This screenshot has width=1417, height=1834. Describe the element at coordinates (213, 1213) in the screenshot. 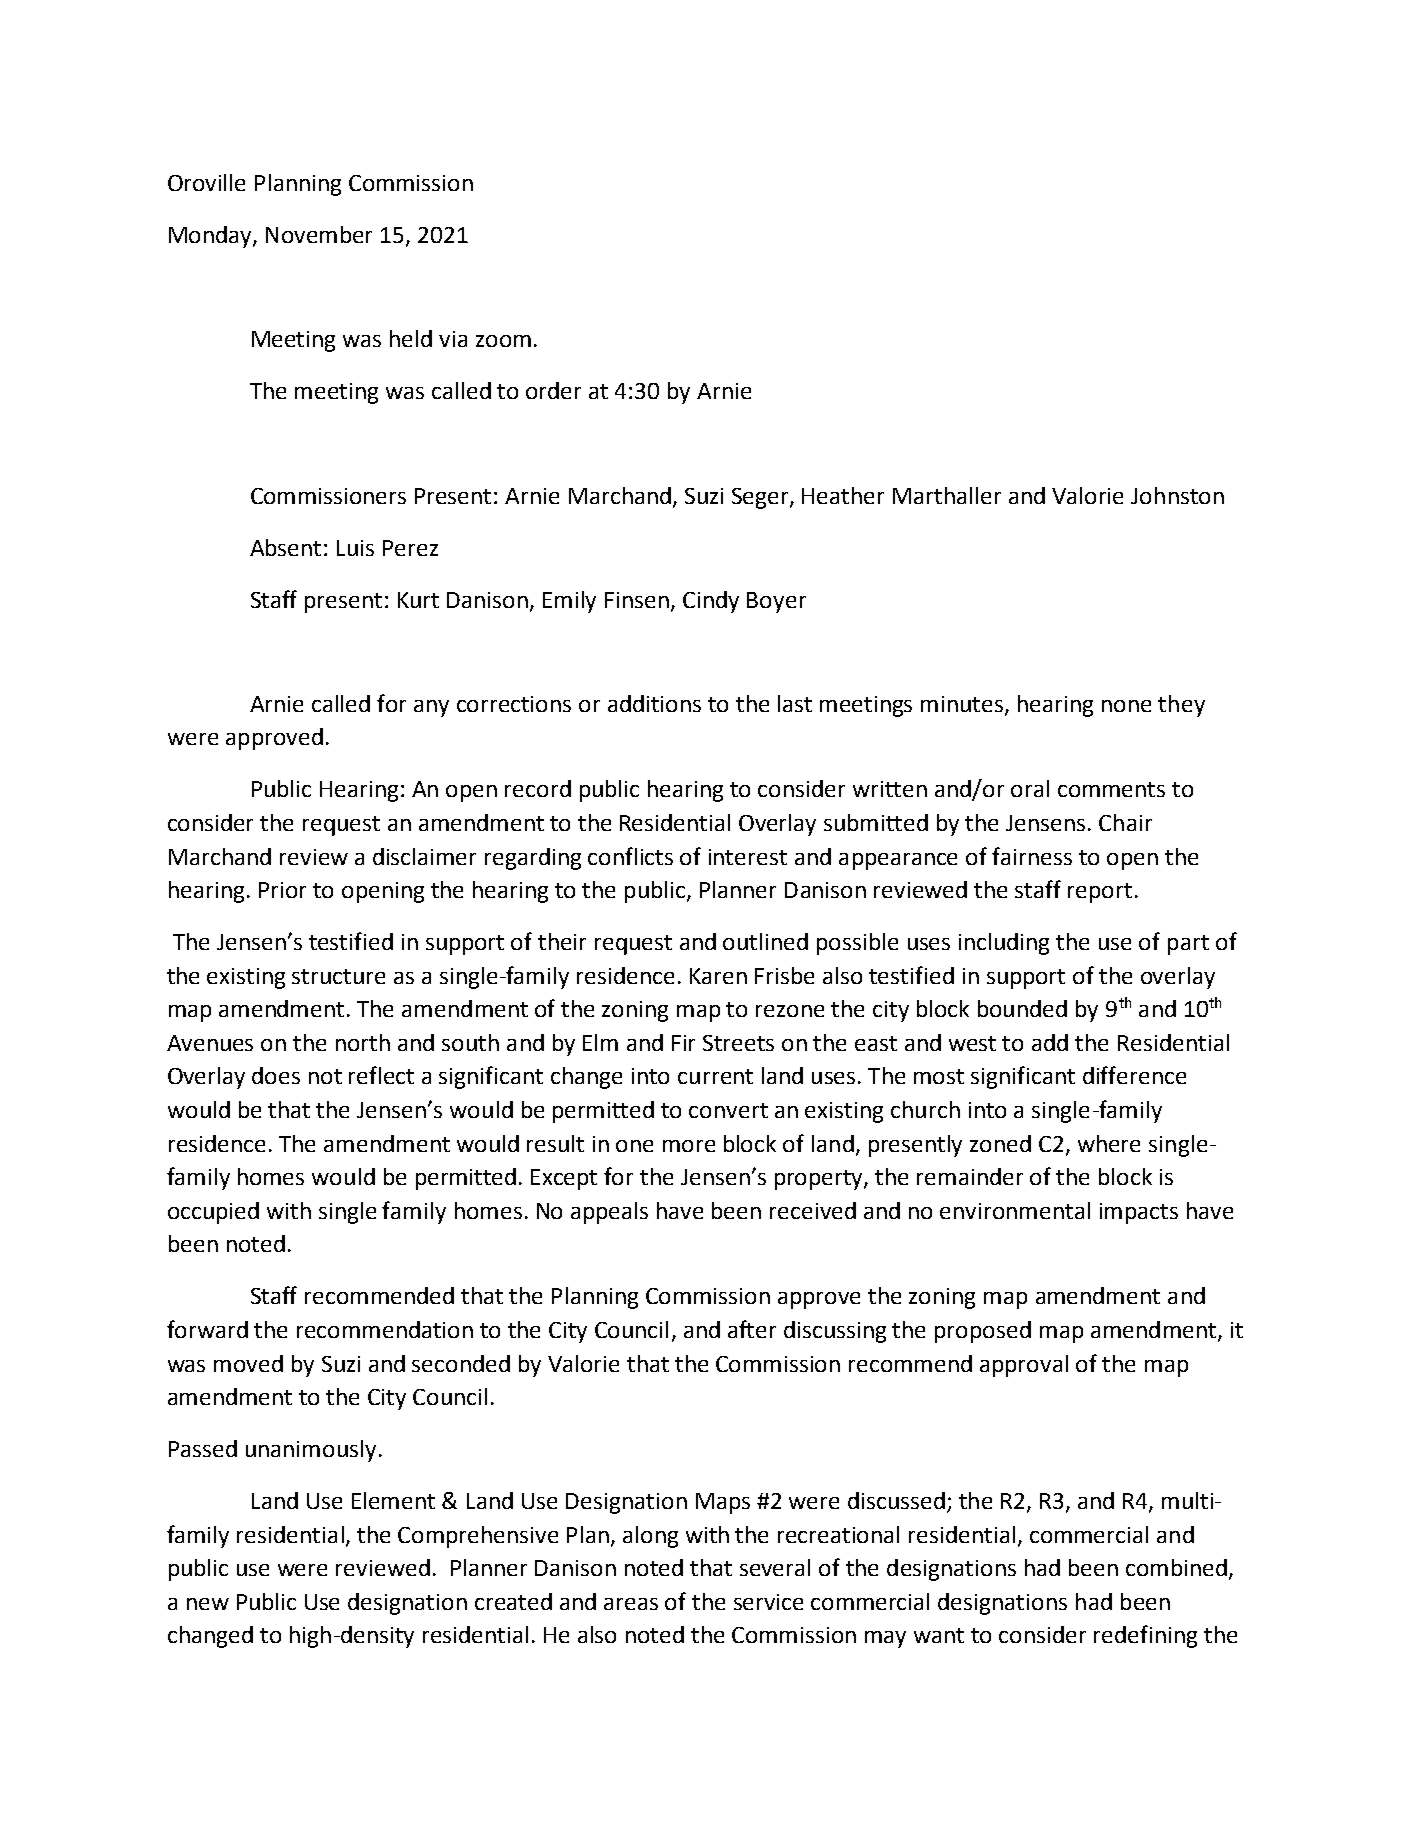

I see `occupied` at that location.
